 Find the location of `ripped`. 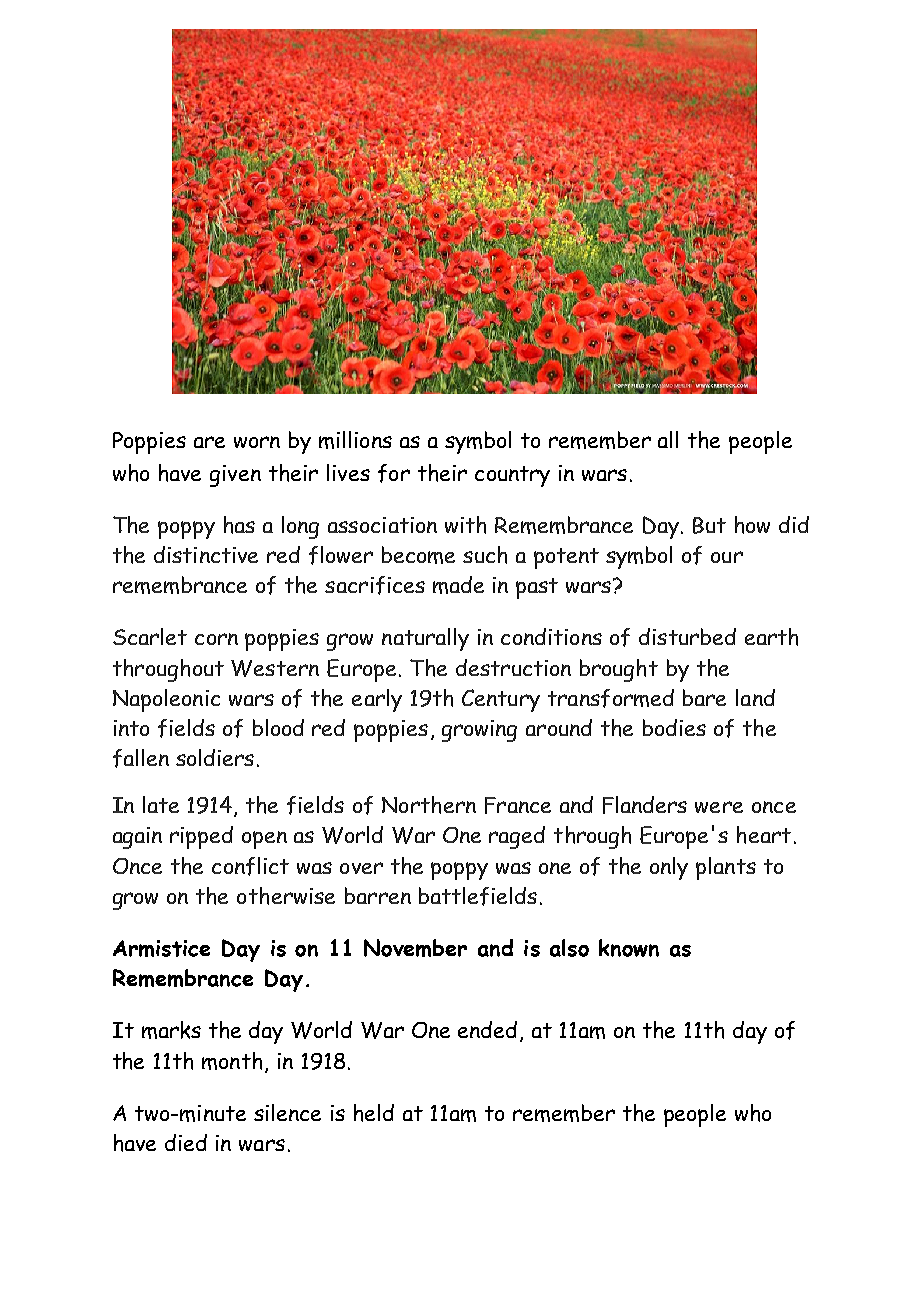

ripped is located at coordinates (201, 837).
